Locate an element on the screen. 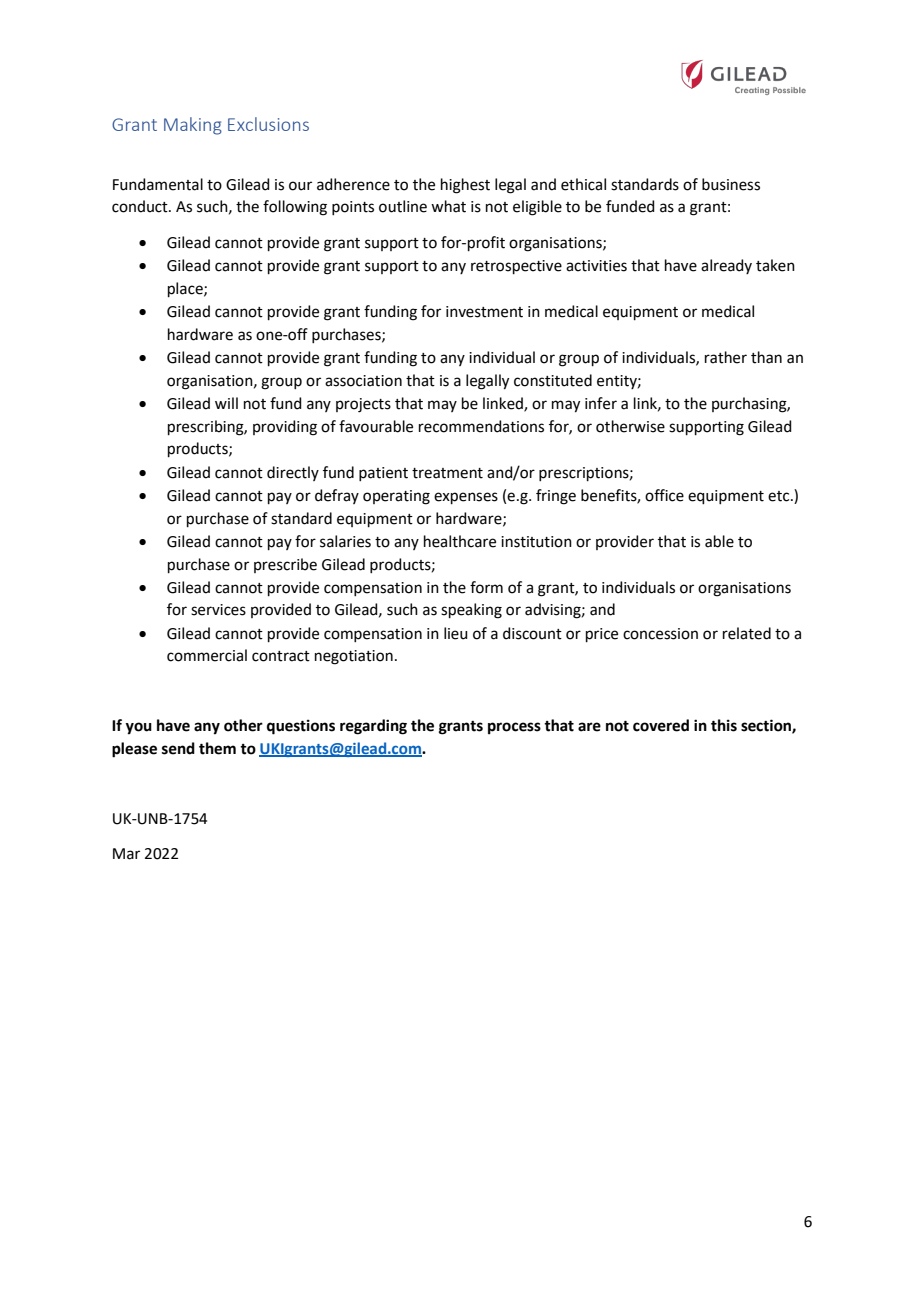  Mar is located at coordinates (126, 854).
